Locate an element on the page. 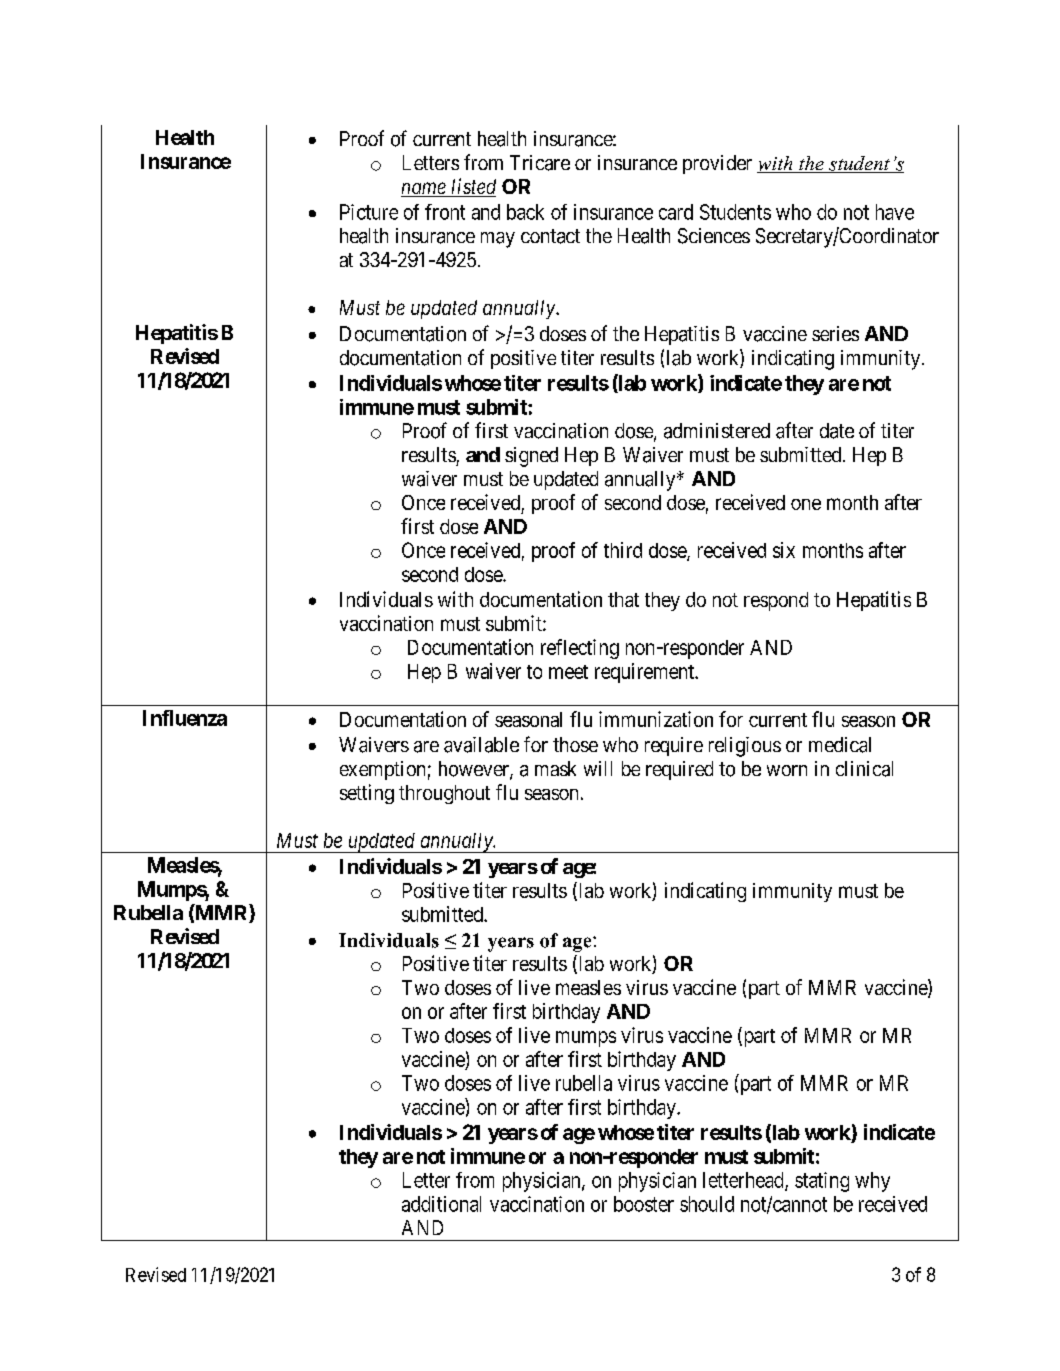 This document has height=1371, width=1060. additional is located at coordinates (441, 1204).
